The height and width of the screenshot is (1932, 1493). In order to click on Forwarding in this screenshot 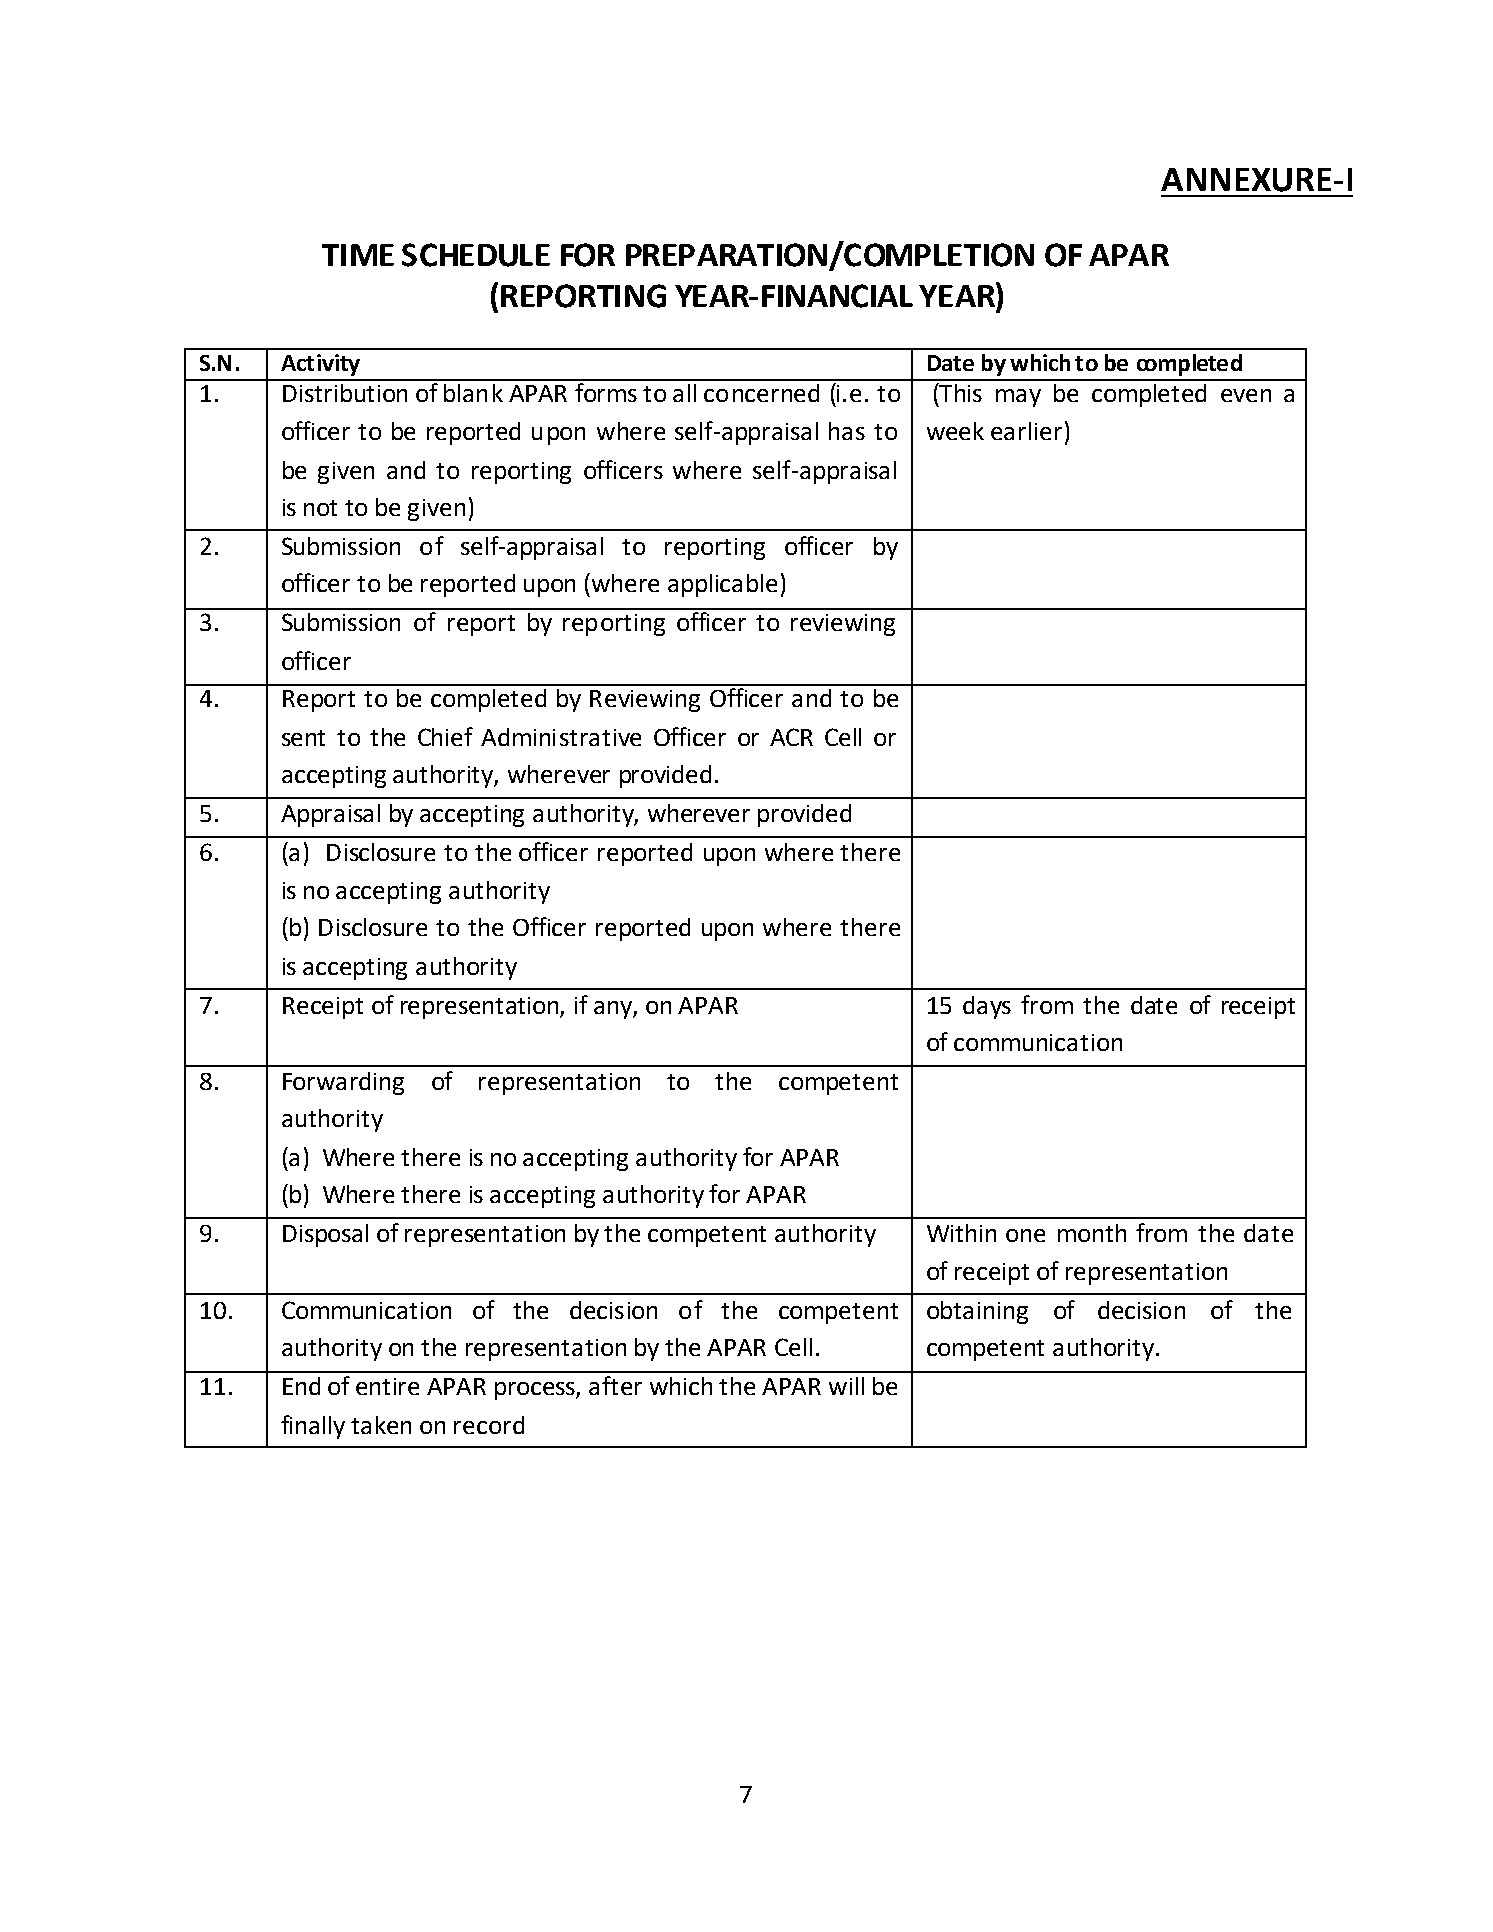, I will do `click(343, 1083)`.
